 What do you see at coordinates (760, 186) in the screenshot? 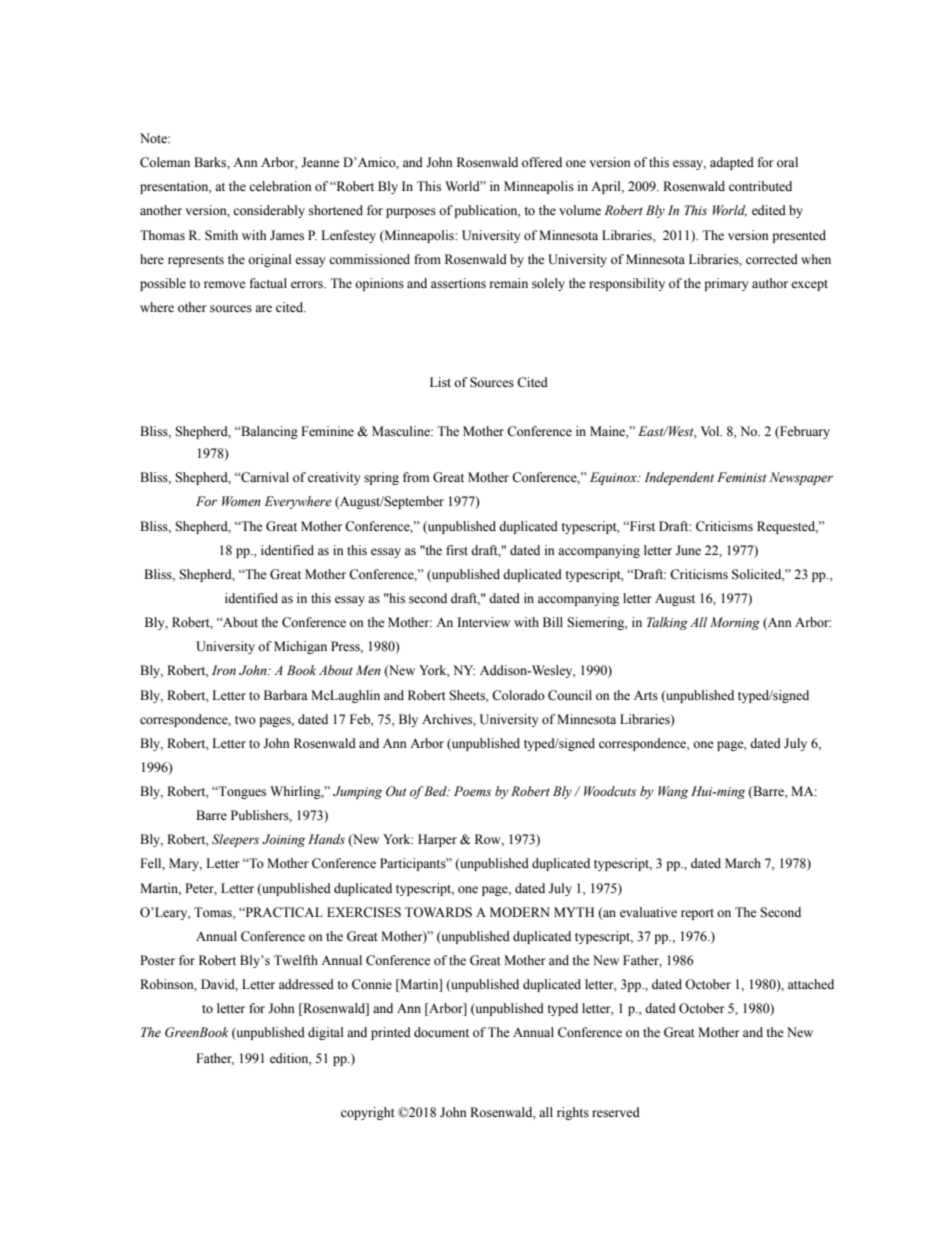
I see `contributed` at bounding box center [760, 186].
